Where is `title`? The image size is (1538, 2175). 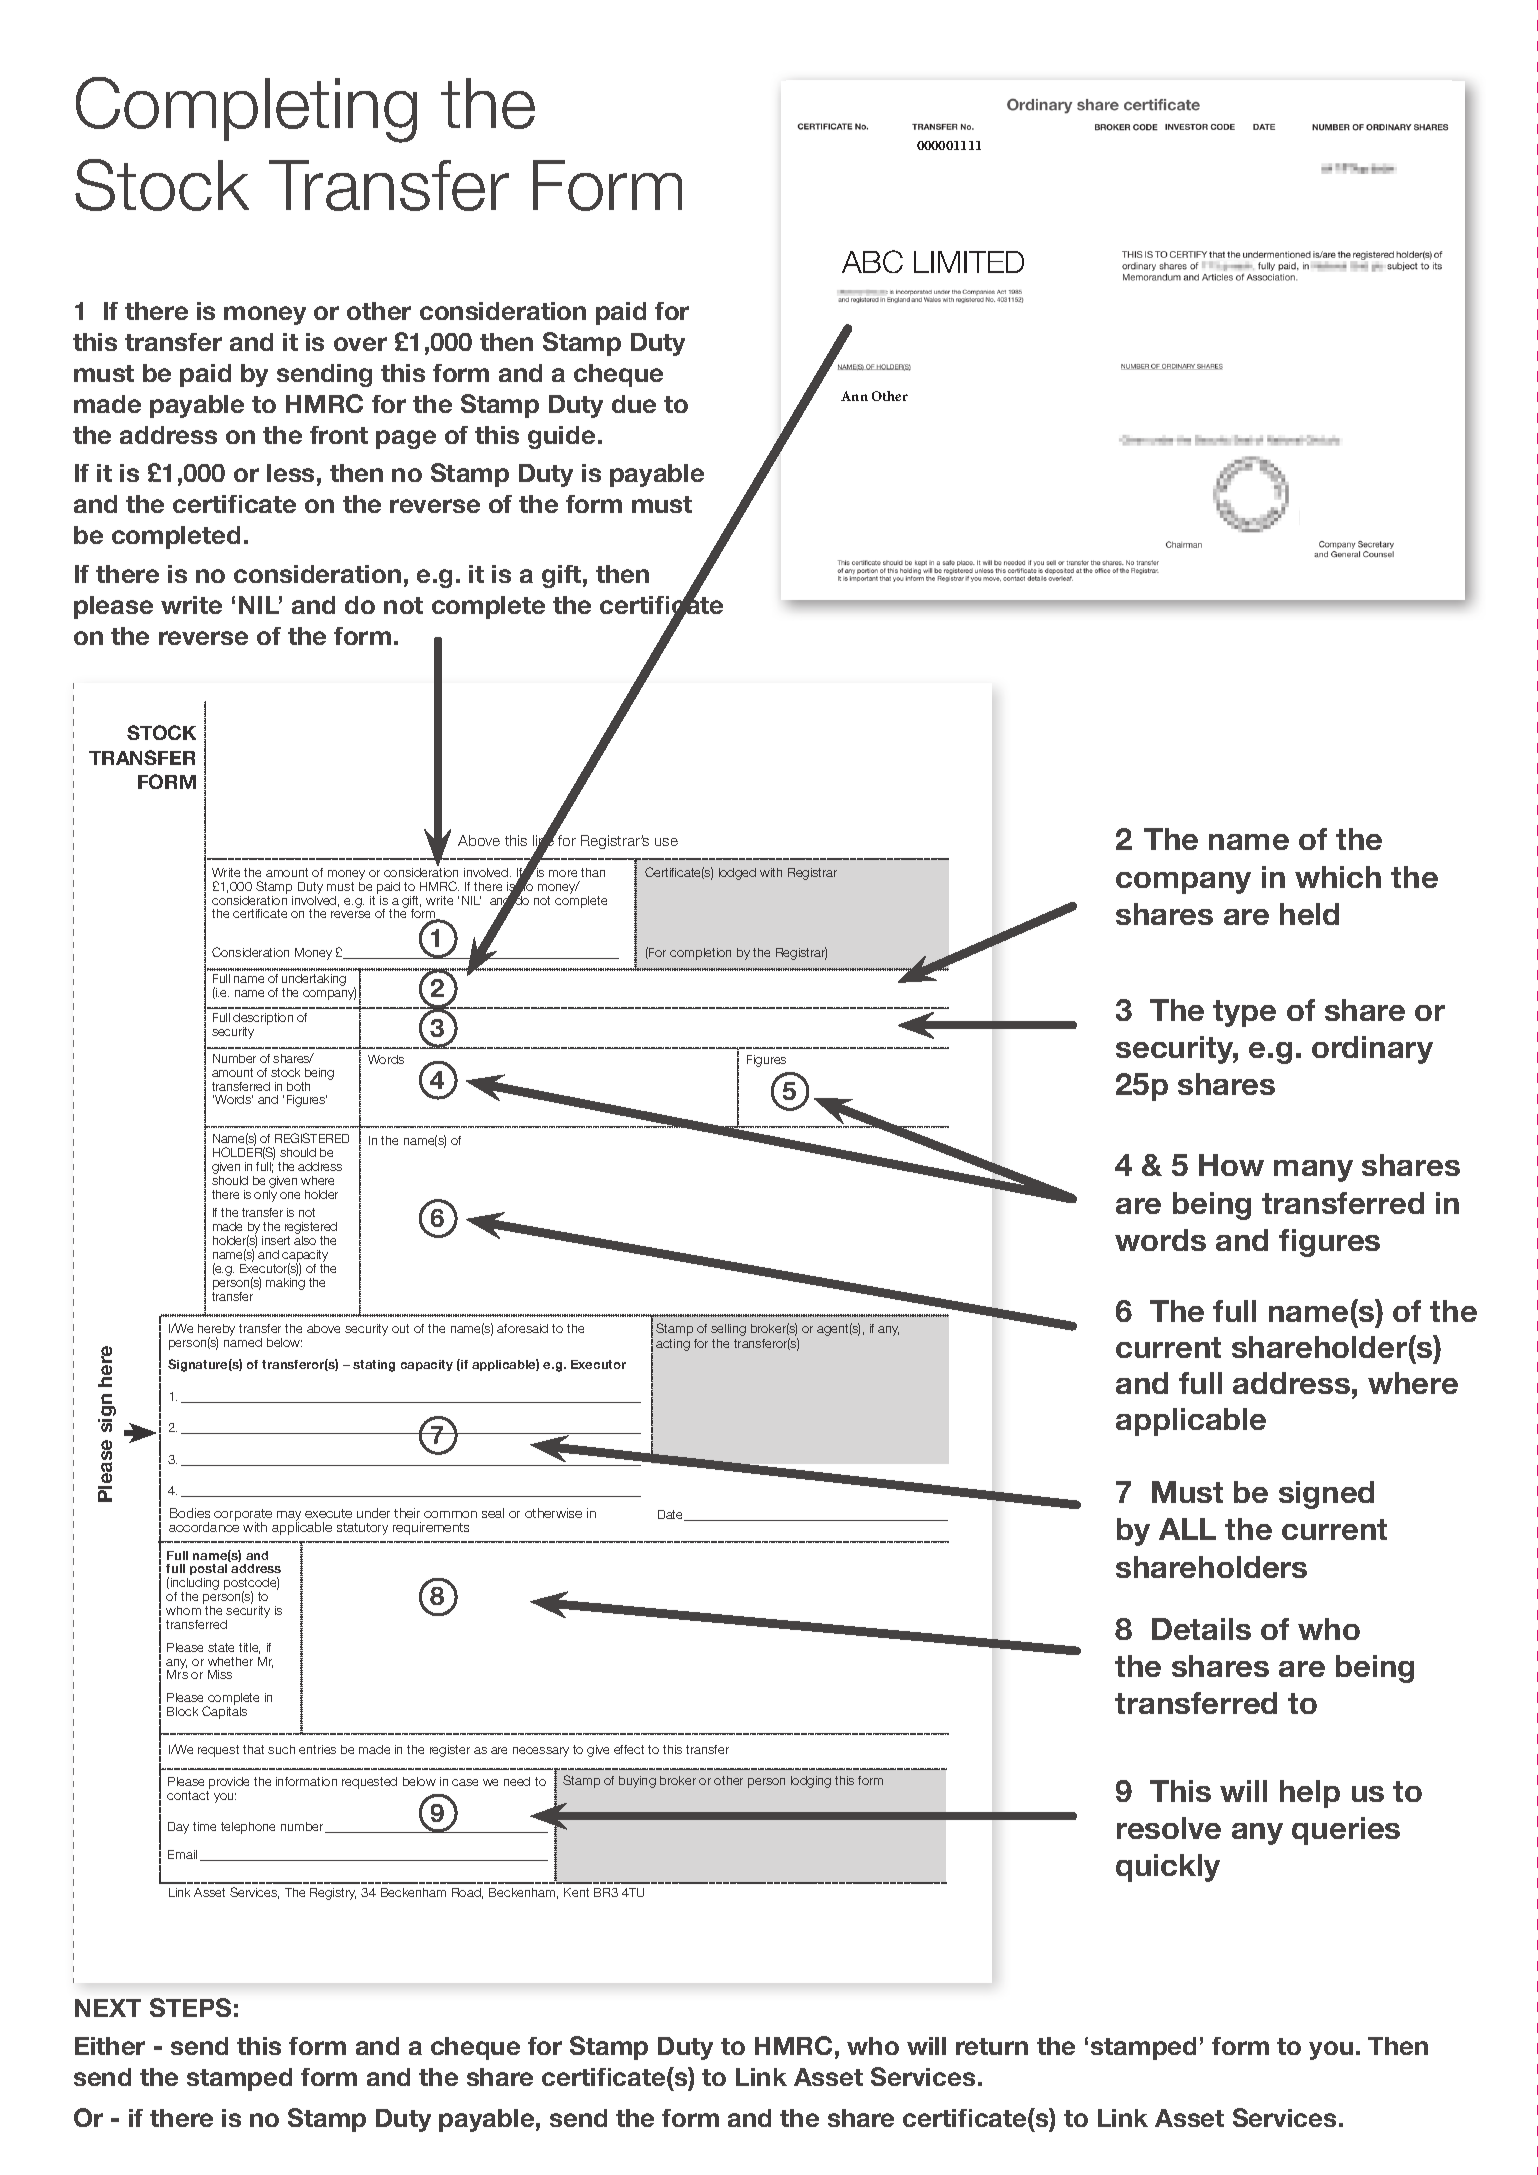 title is located at coordinates (249, 1648).
